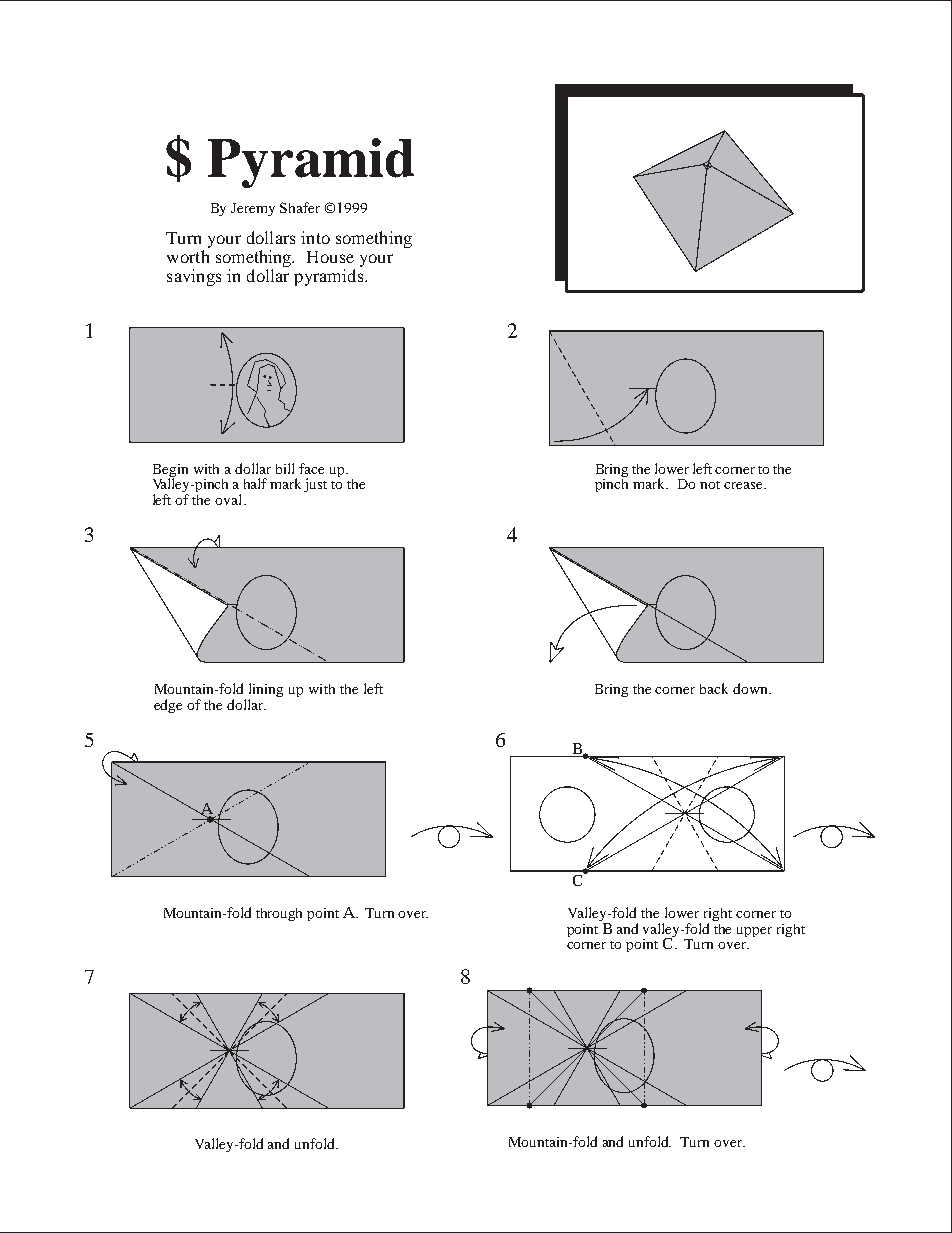 The image size is (952, 1233). What do you see at coordinates (315, 485) in the document?
I see `just` at bounding box center [315, 485].
